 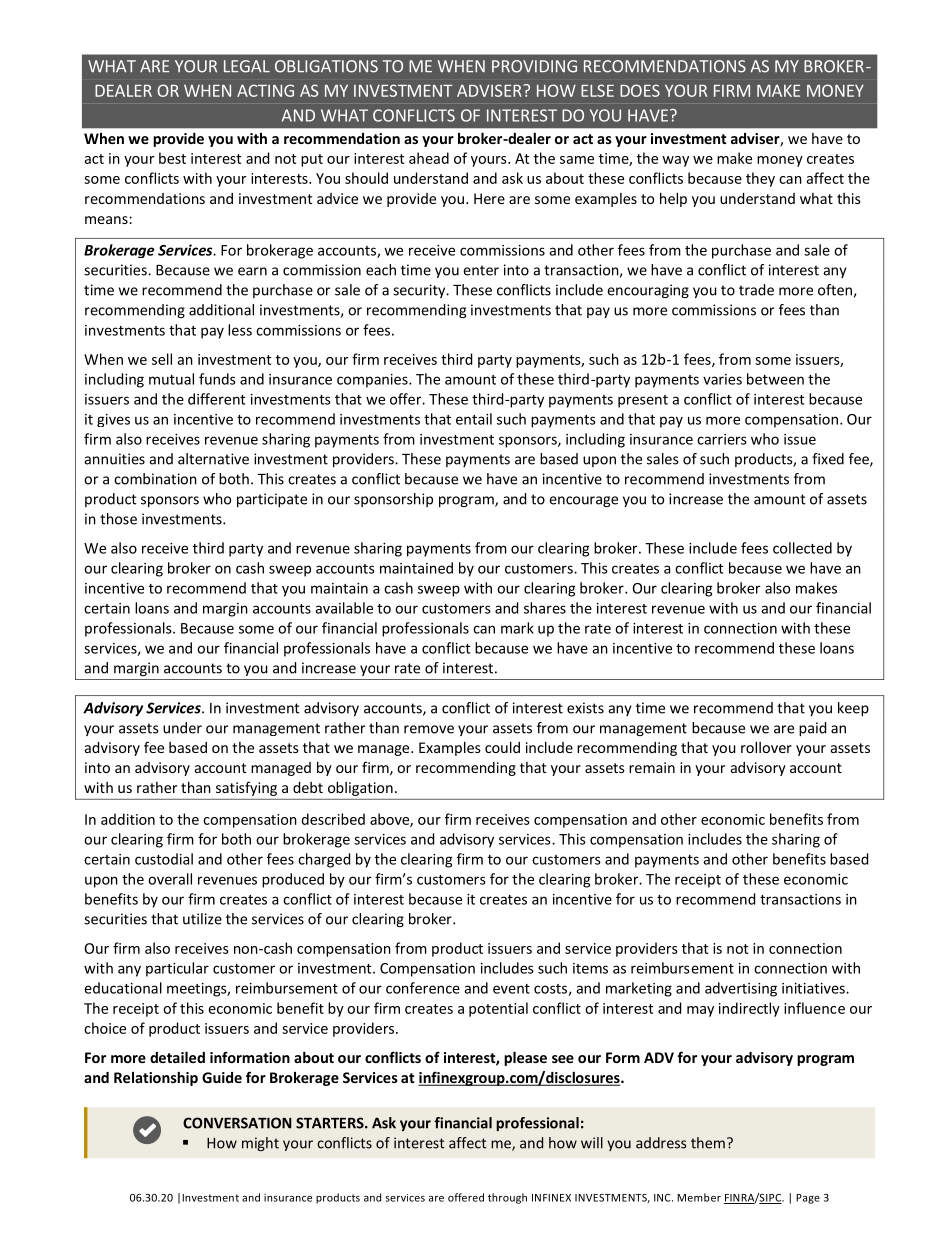 What do you see at coordinates (246, 789) in the screenshot?
I see `satisfying` at bounding box center [246, 789].
